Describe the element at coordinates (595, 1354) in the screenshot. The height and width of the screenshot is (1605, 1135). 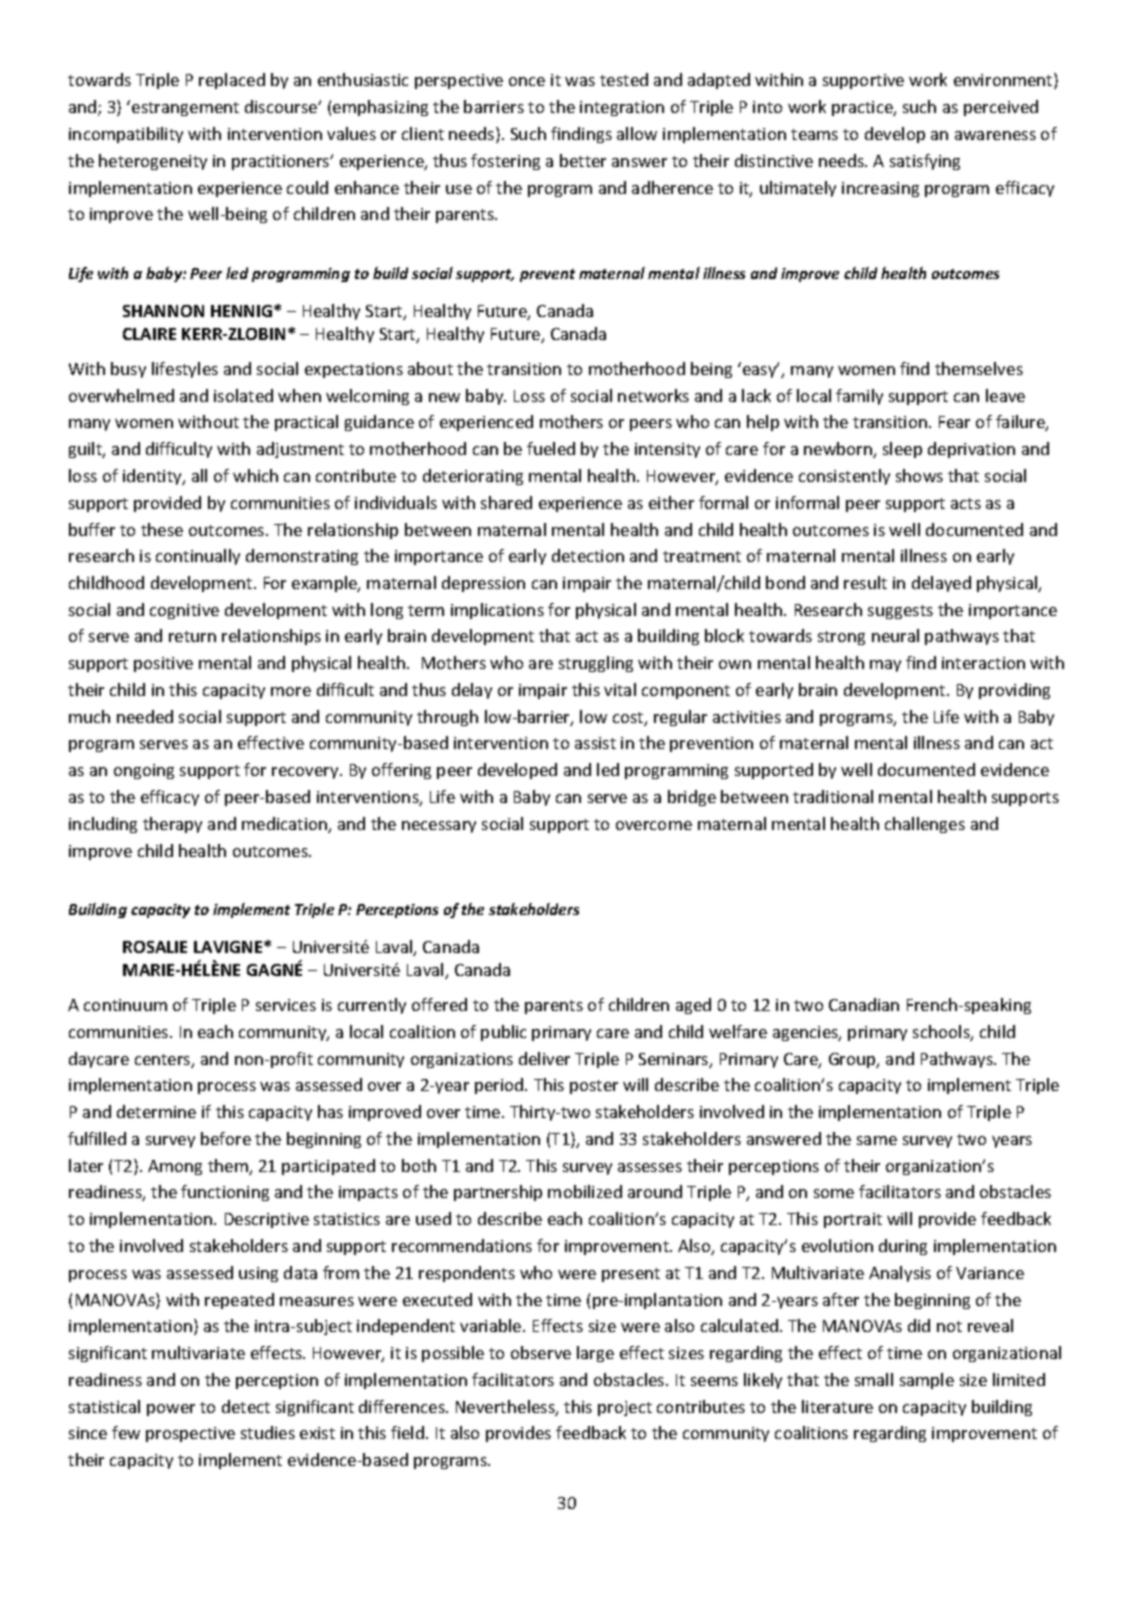
I see `large` at that location.
